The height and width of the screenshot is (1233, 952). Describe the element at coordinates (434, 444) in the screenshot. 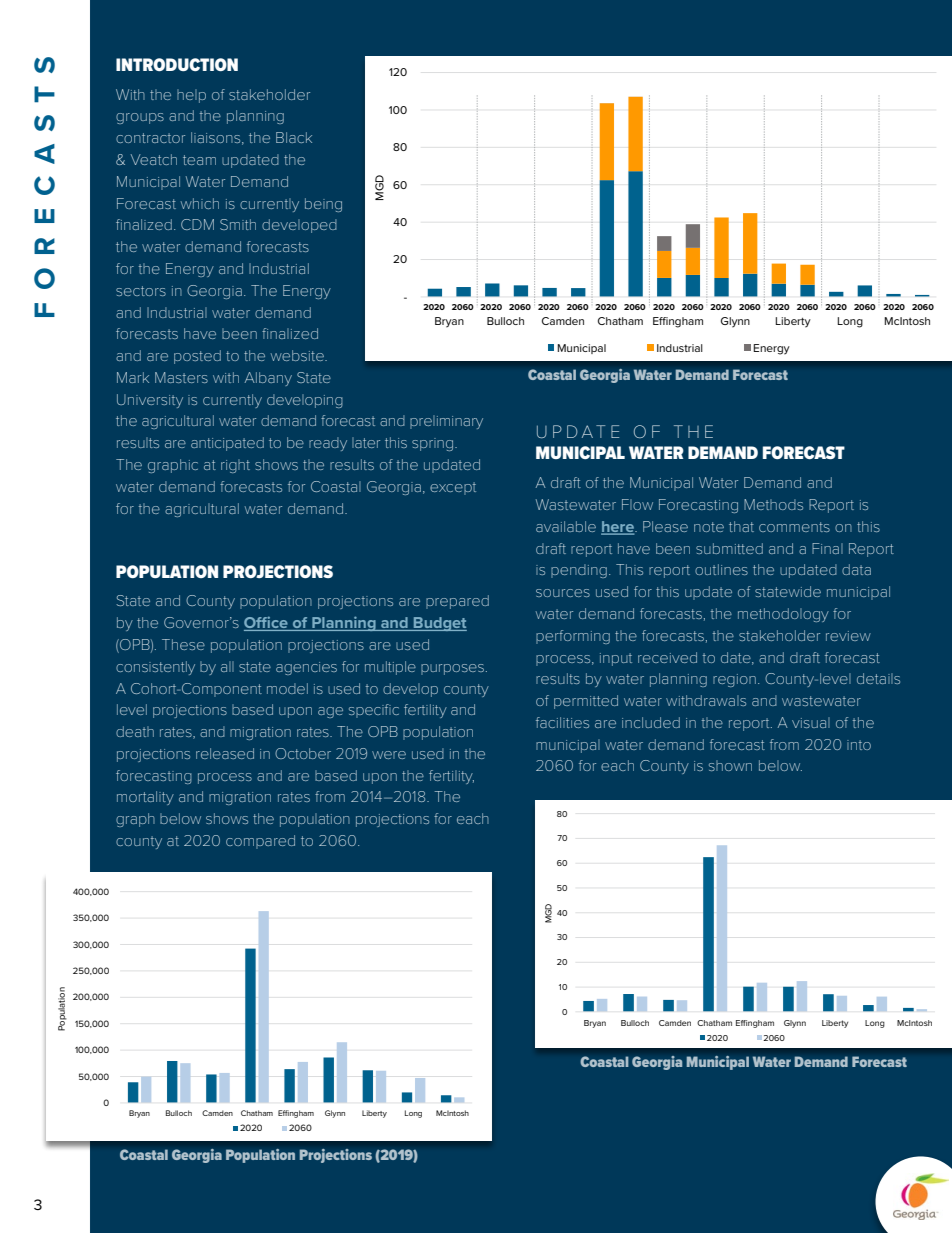

I see `spring` at that location.
